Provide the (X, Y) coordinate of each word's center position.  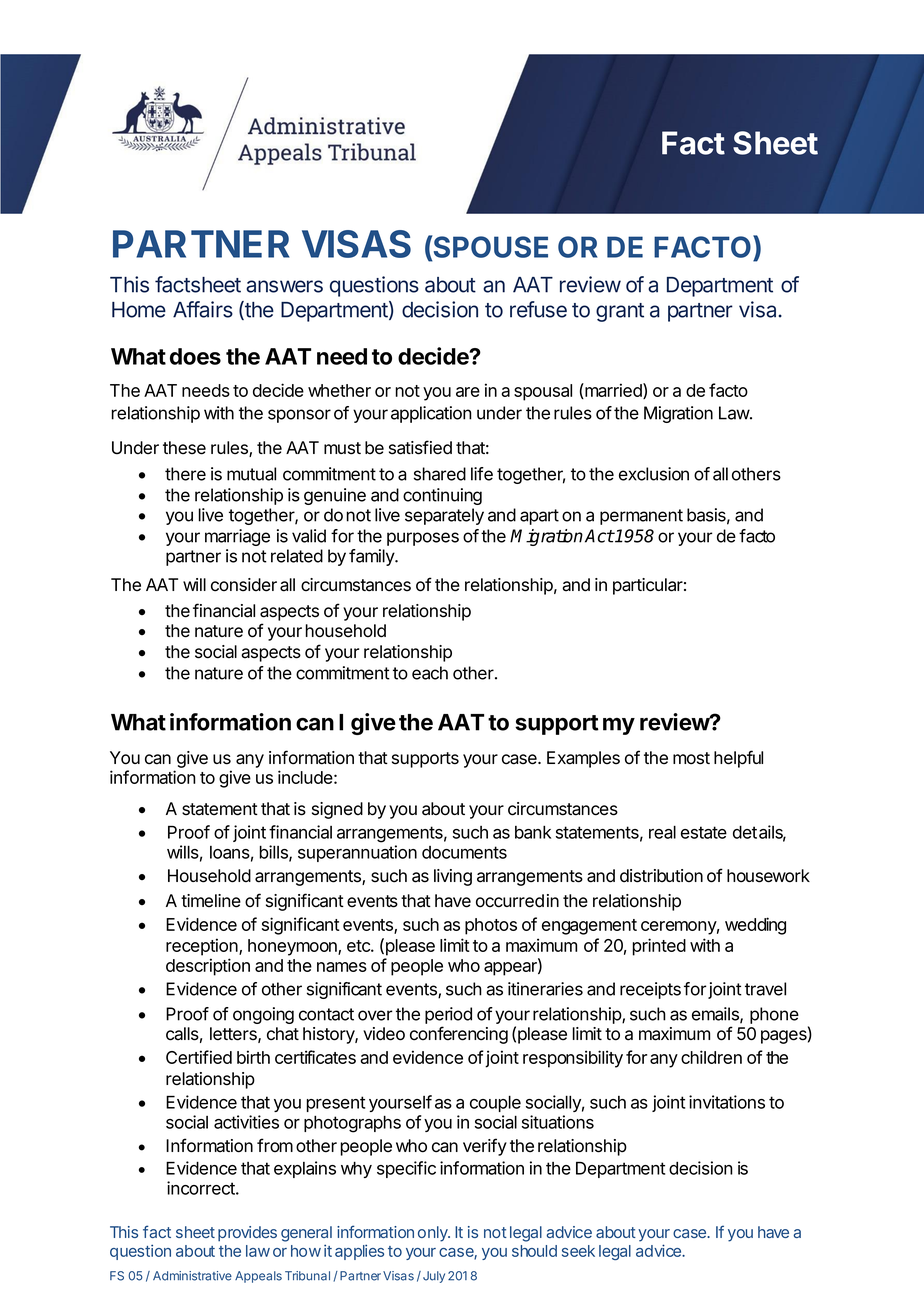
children (711, 1057)
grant (620, 312)
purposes (423, 539)
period (448, 1015)
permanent (641, 517)
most (691, 758)
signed (337, 810)
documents (464, 852)
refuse (538, 309)
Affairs (203, 309)
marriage (237, 537)
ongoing (263, 1015)
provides (247, 1234)
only (434, 1234)
